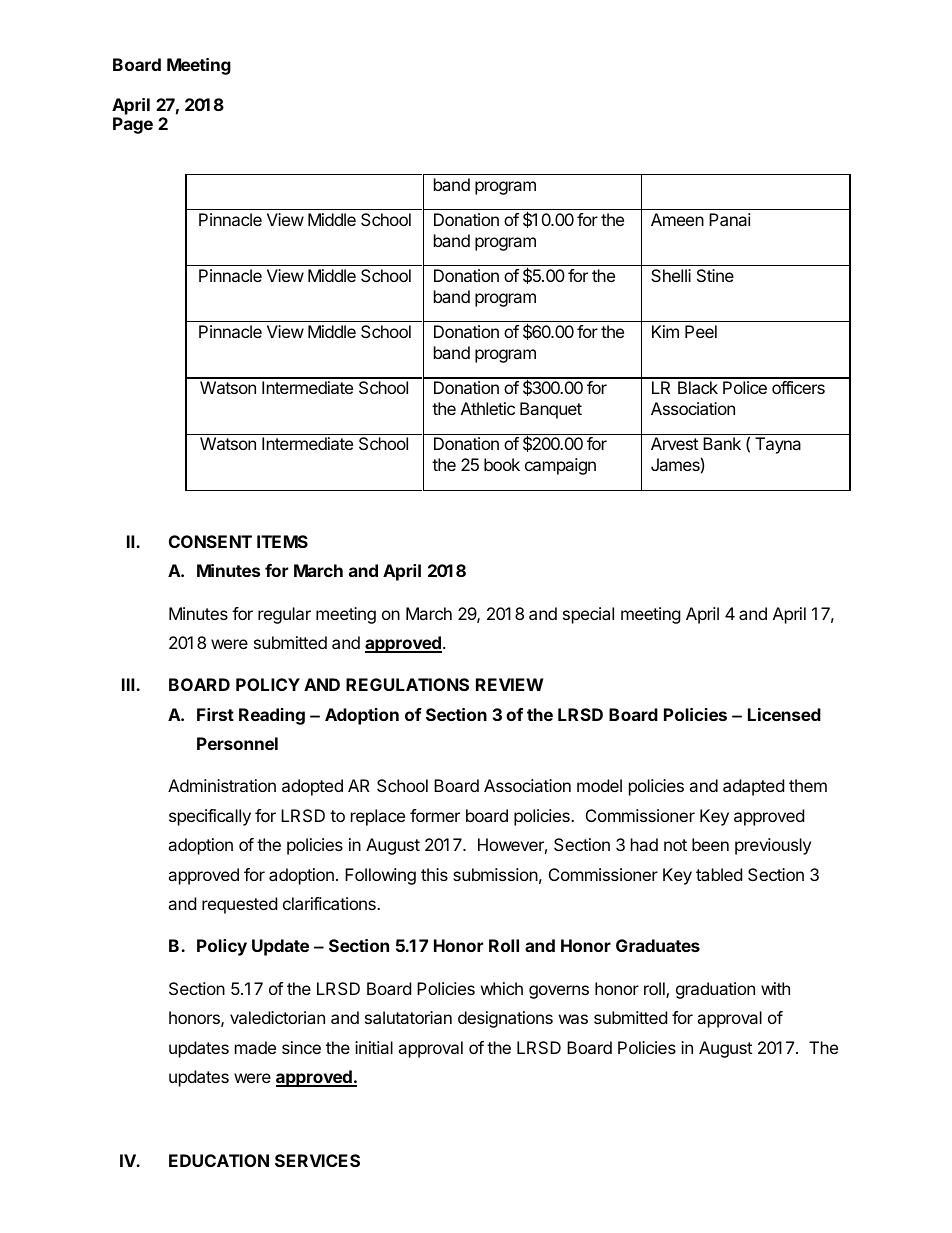 Image resolution: width=952 pixels, height=1233 pixels. What do you see at coordinates (374, 1047) in the image?
I see `initial` at bounding box center [374, 1047].
